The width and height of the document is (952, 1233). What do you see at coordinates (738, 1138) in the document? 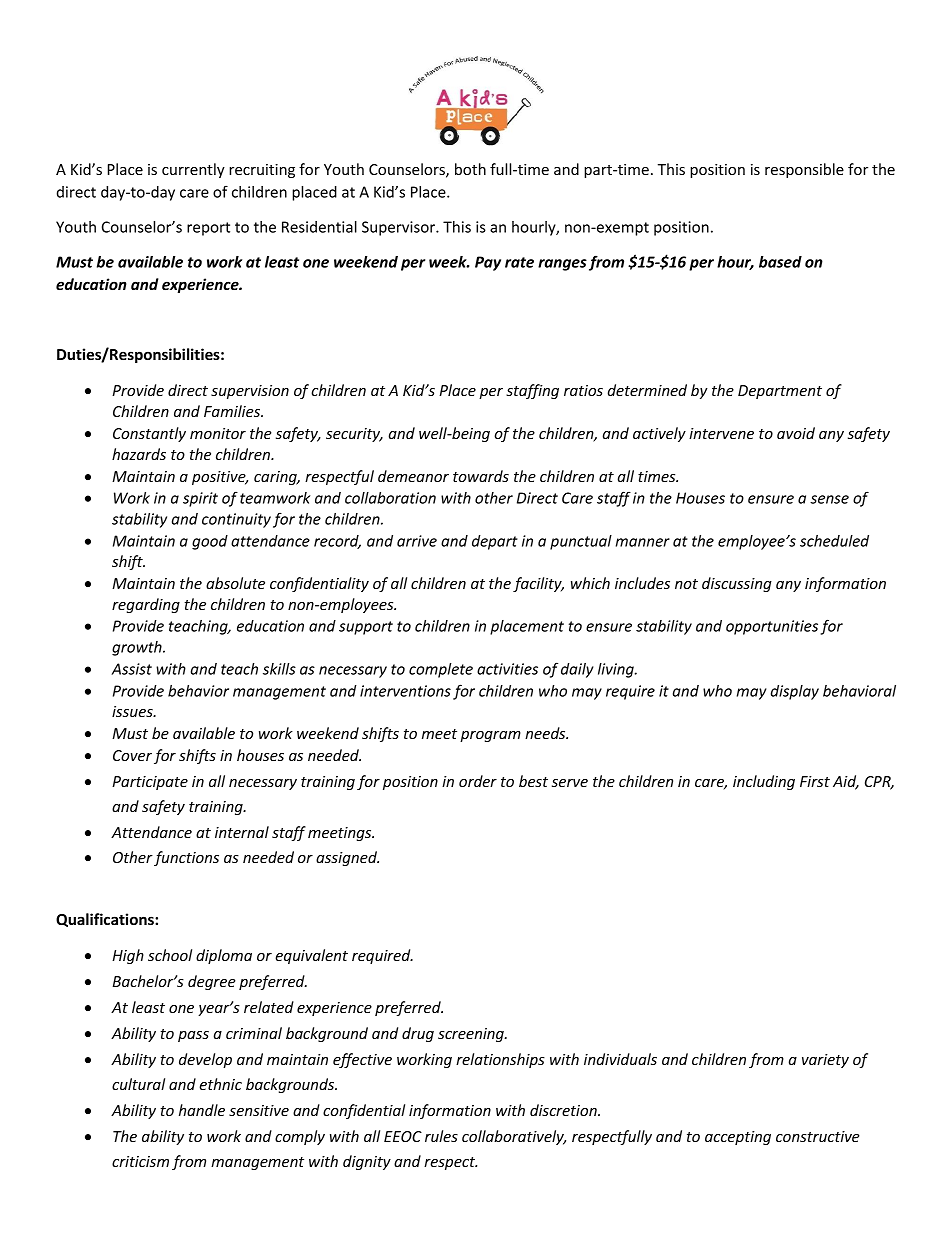
I see `accepting` at bounding box center [738, 1138].
